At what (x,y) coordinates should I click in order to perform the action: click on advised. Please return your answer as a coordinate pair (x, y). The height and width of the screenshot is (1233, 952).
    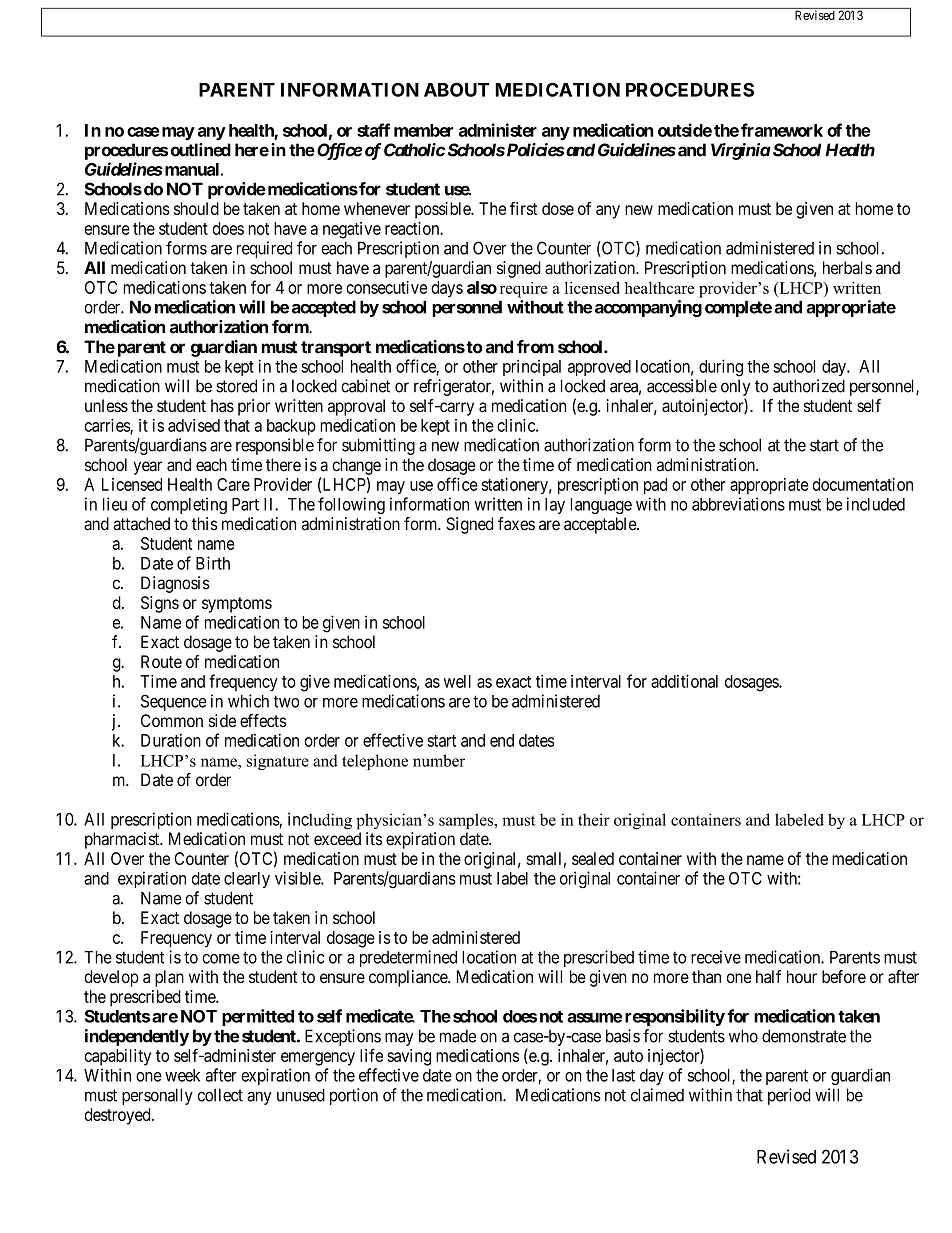
    Looking at the image, I should click on (194, 425).
